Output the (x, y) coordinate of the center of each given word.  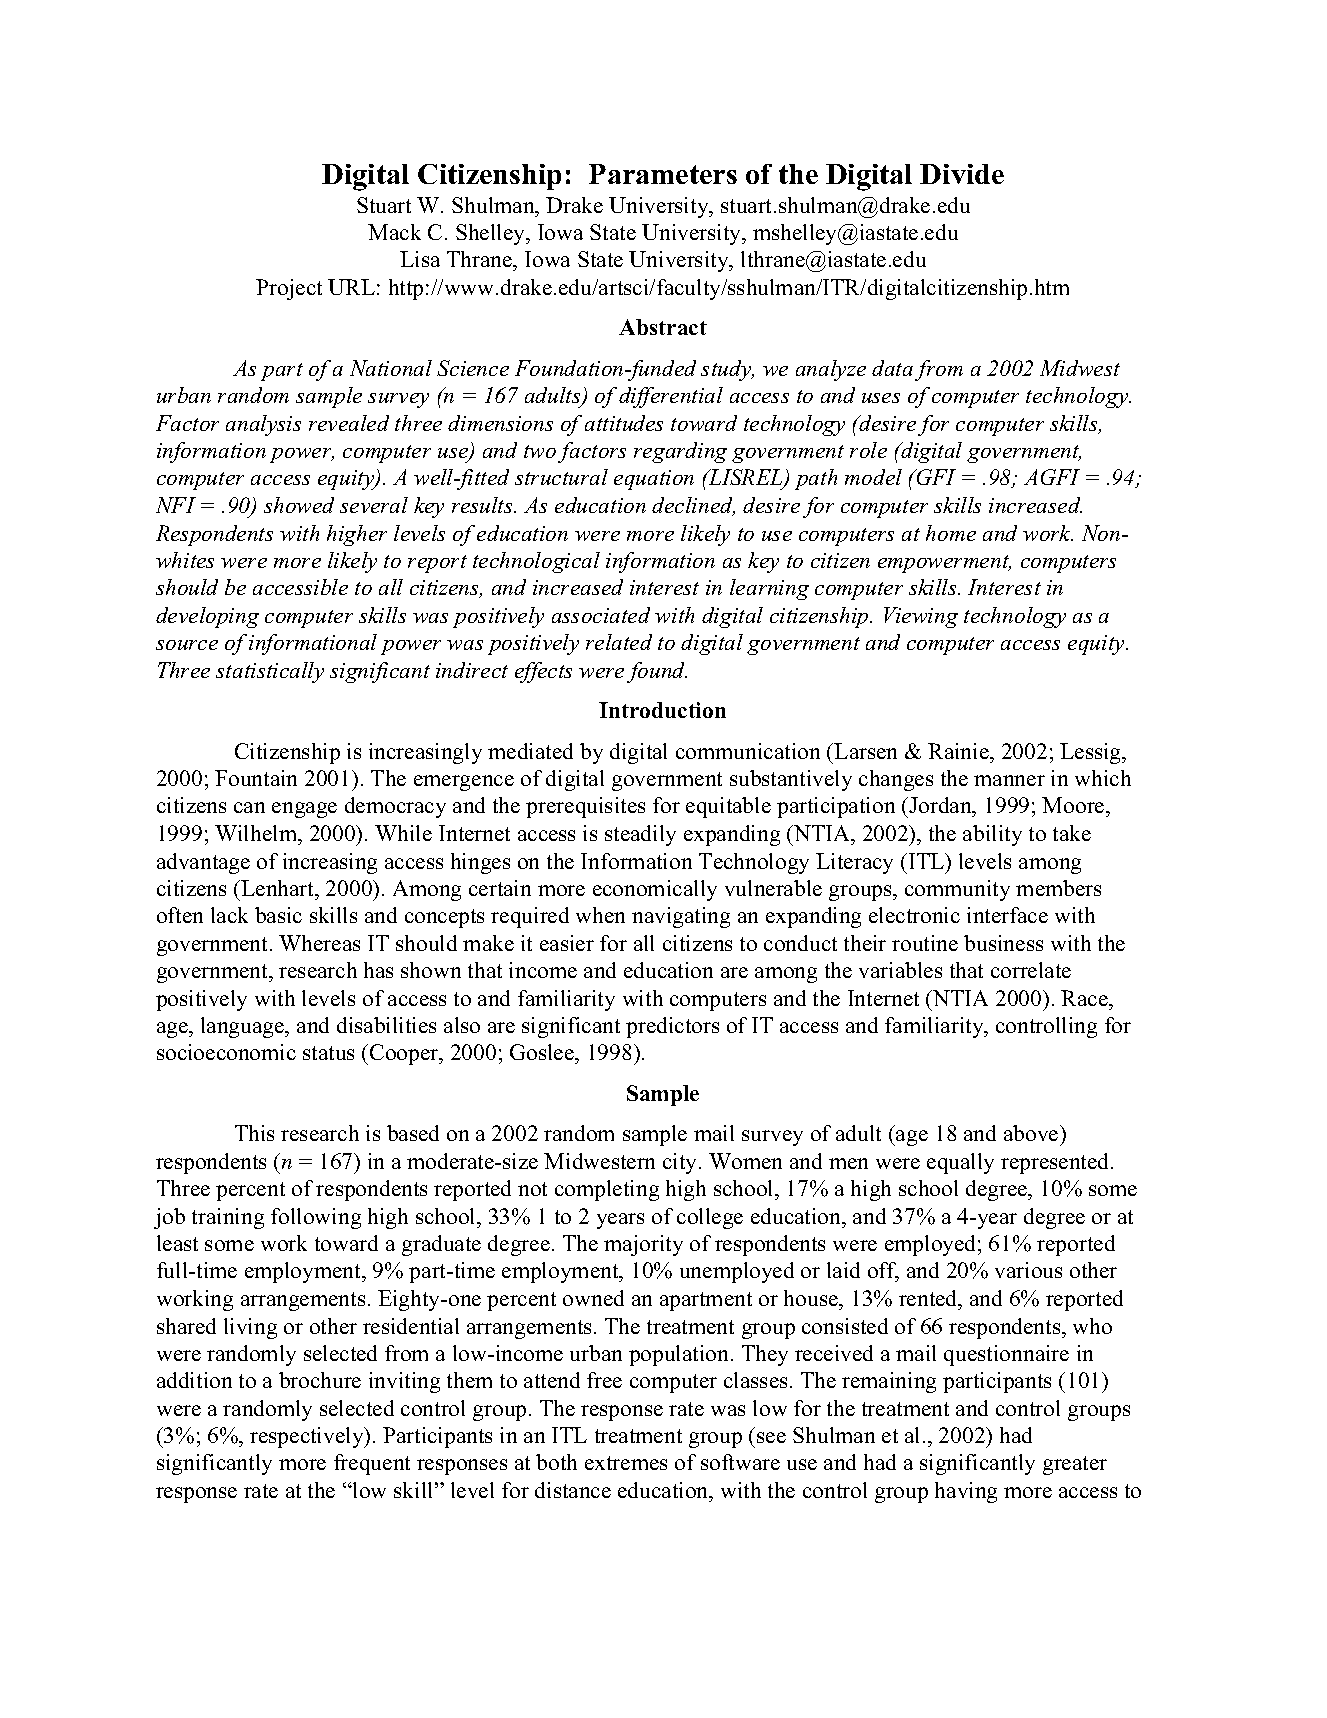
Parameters (663, 174)
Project (289, 289)
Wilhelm (257, 833)
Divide (962, 174)
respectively (308, 1437)
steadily (640, 835)
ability (992, 835)
